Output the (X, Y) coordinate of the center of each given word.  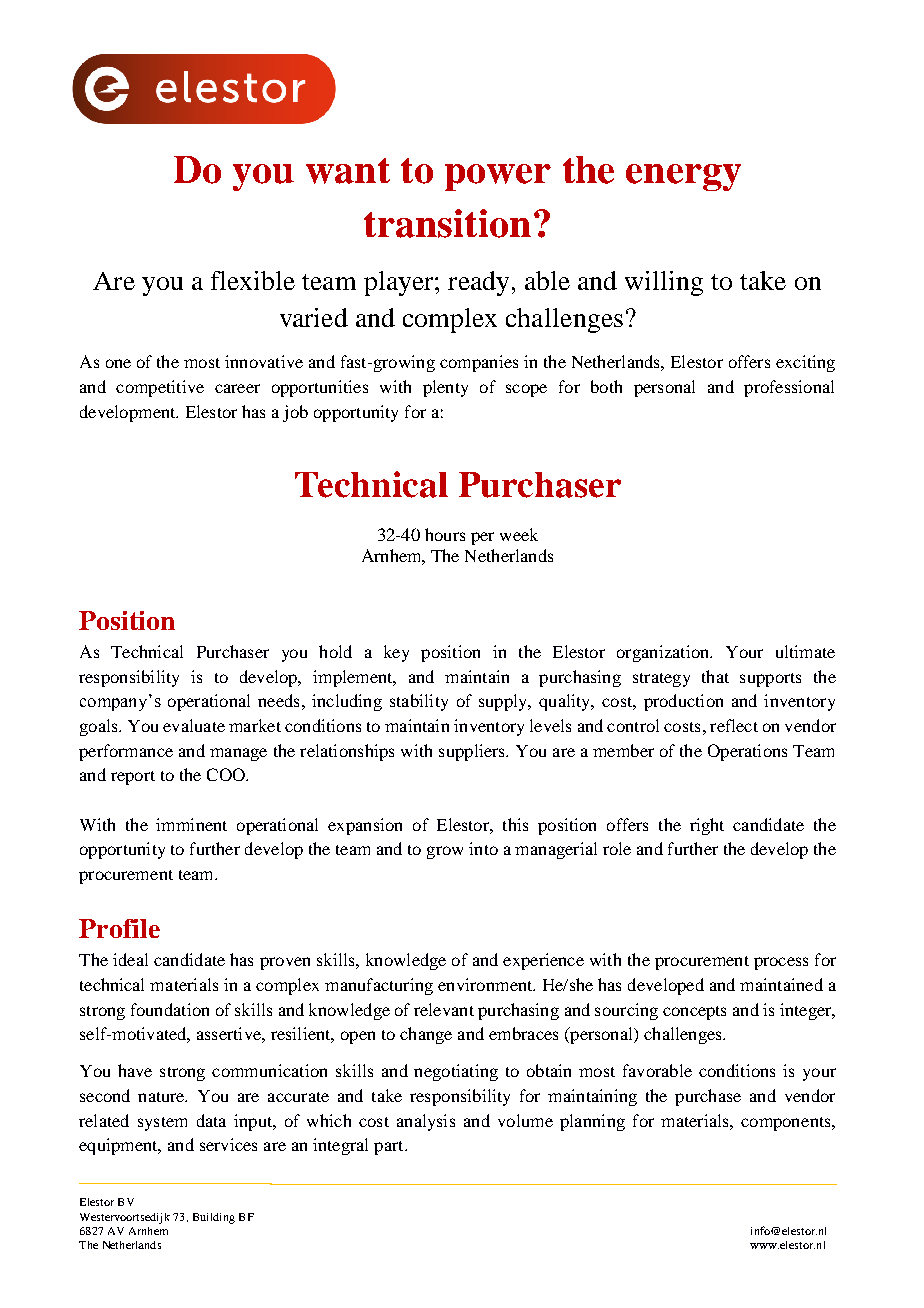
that (715, 676)
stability (419, 702)
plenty (445, 388)
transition (447, 223)
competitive (160, 388)
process (781, 963)
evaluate (194, 725)
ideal (130, 959)
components (787, 1124)
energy (683, 177)
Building (214, 1218)
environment (486, 984)
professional (789, 388)
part (390, 1148)
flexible (253, 280)
